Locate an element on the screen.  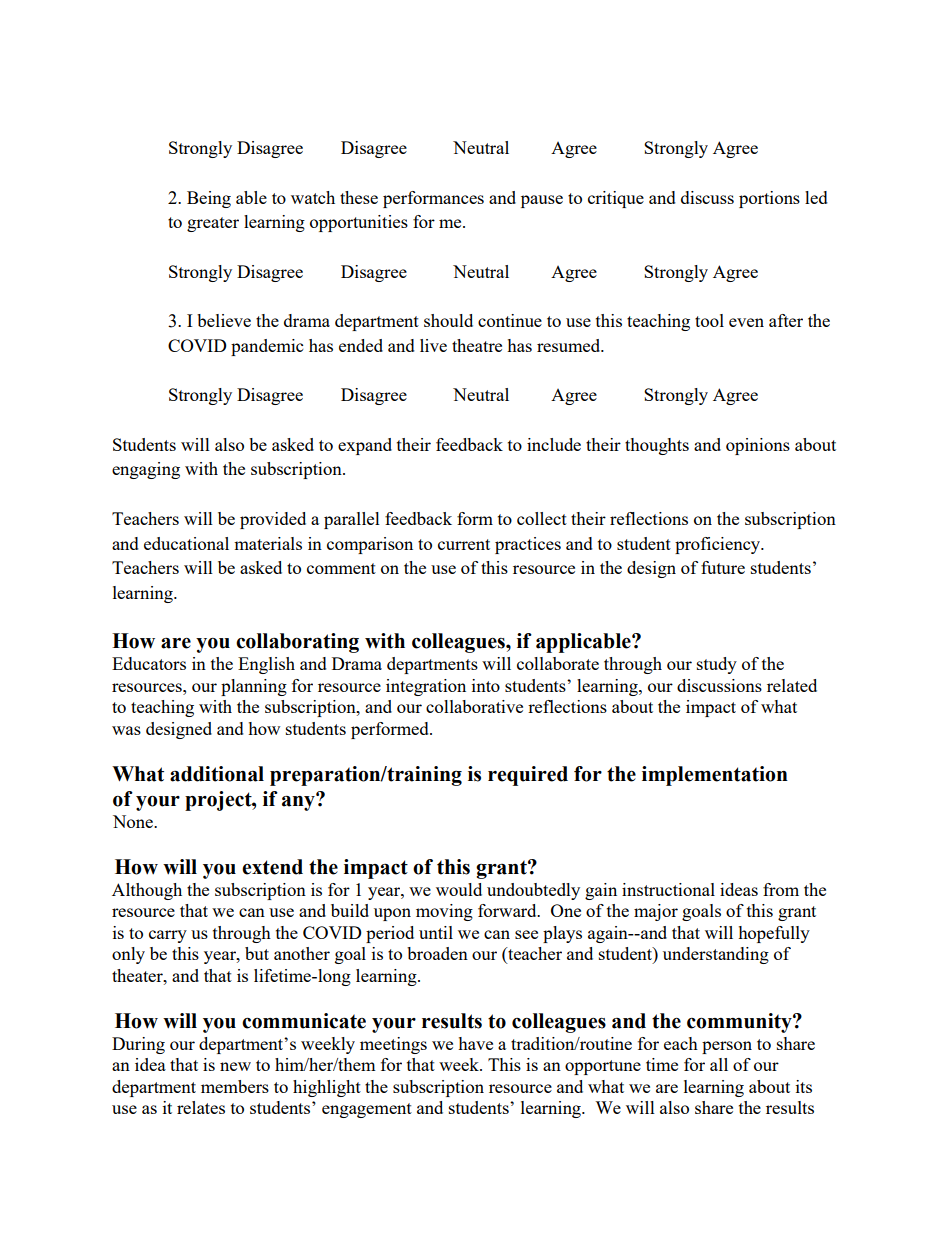
into is located at coordinates (486, 685).
